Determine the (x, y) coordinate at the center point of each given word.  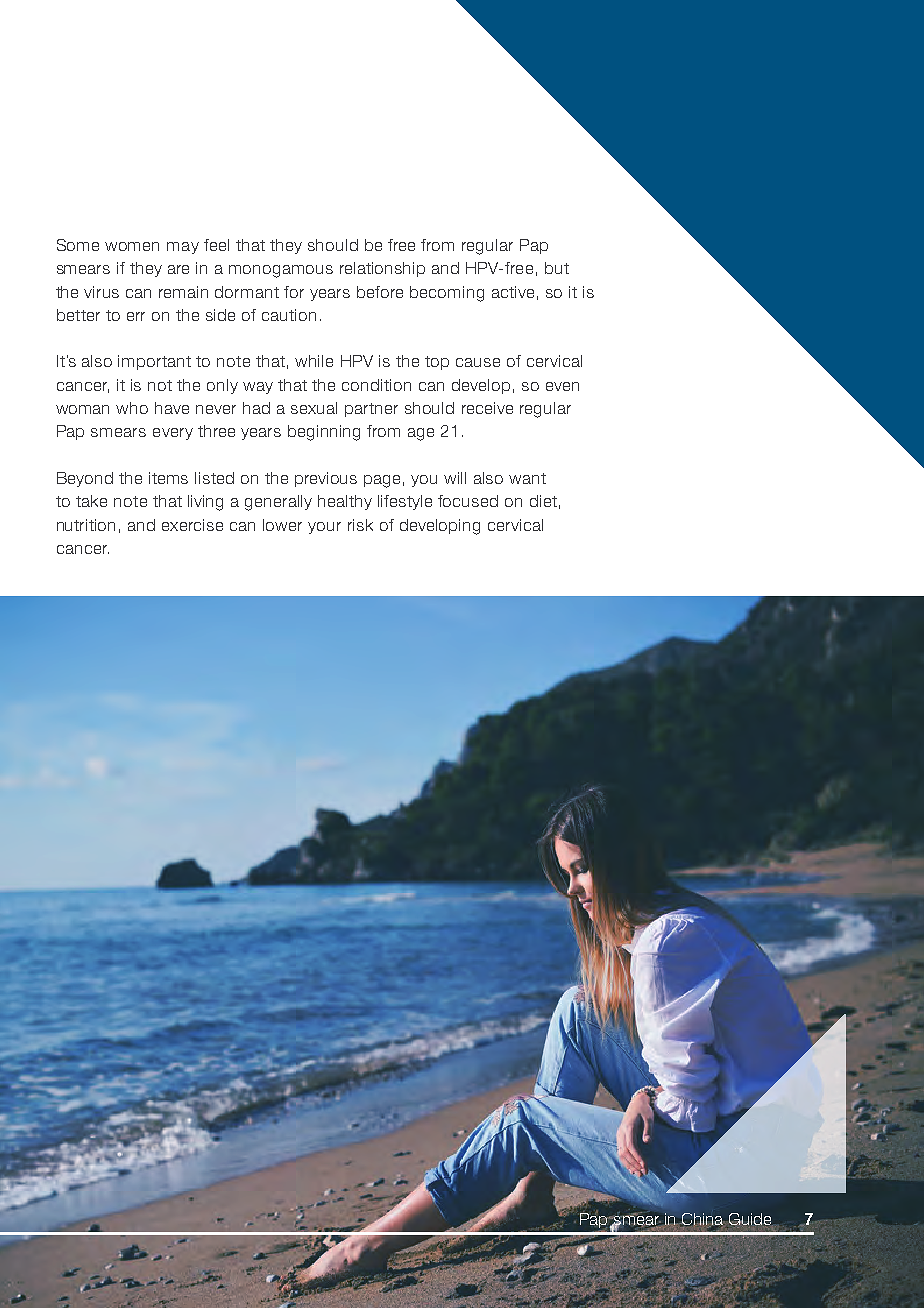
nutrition (86, 525)
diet (543, 501)
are (178, 269)
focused (468, 501)
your (324, 528)
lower (282, 525)
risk (360, 525)
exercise (192, 525)
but (557, 268)
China (702, 1220)
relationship (382, 269)
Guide (751, 1220)
